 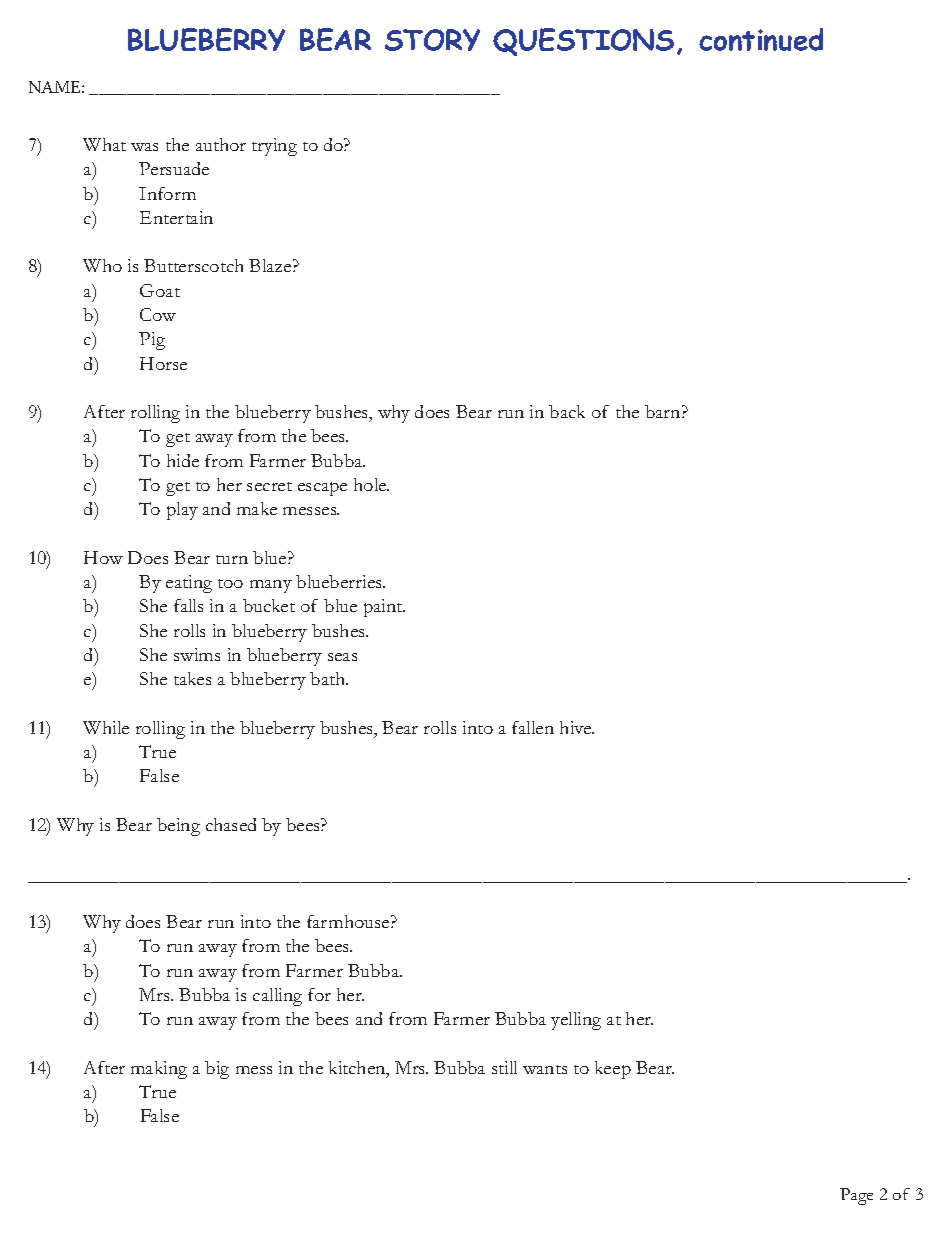 What do you see at coordinates (178, 827) in the screenshot?
I see `being` at bounding box center [178, 827].
